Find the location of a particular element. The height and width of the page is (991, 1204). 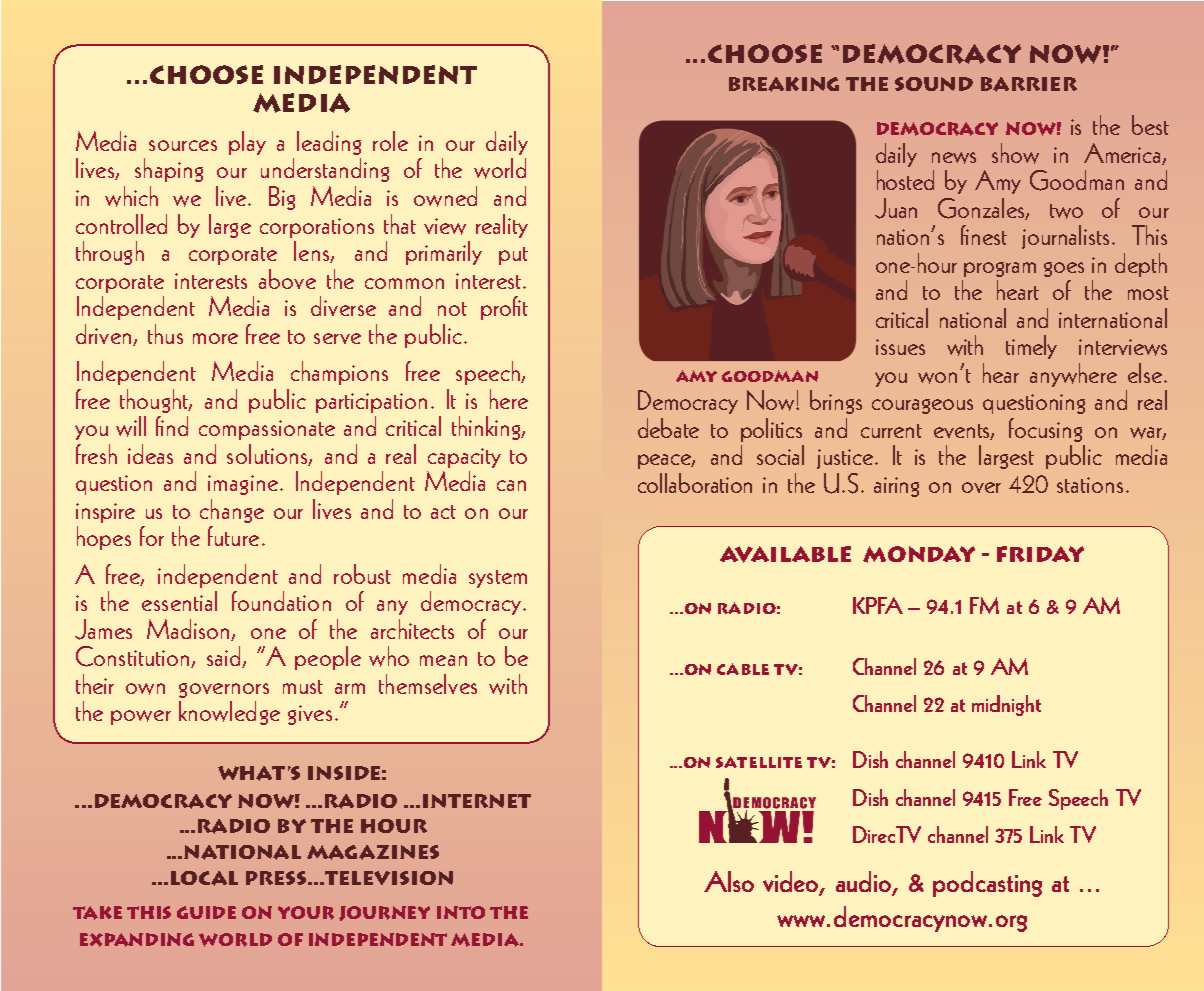

program is located at coordinates (1000, 269).
